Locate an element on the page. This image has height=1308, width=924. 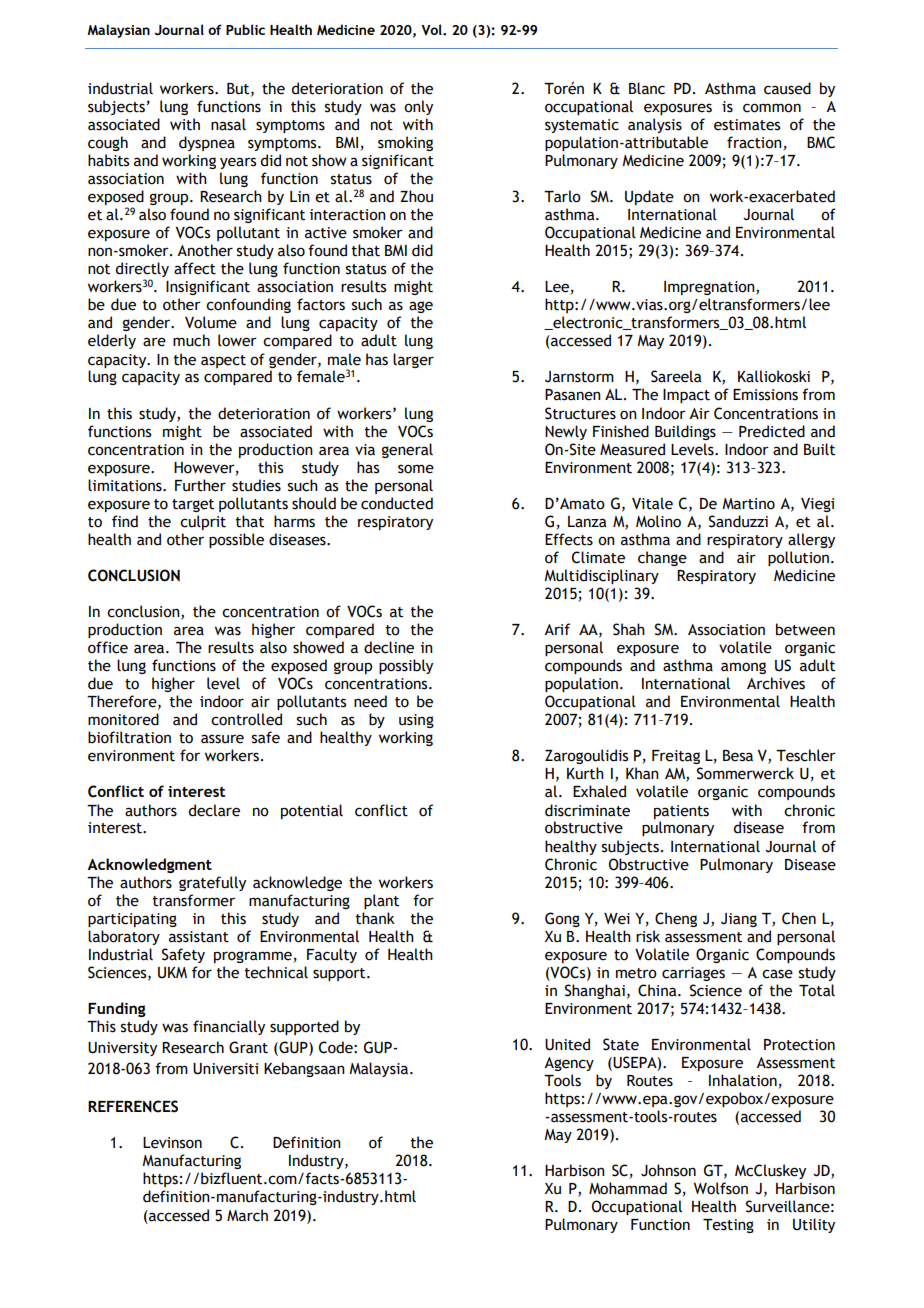
larger is located at coordinates (413, 360).
